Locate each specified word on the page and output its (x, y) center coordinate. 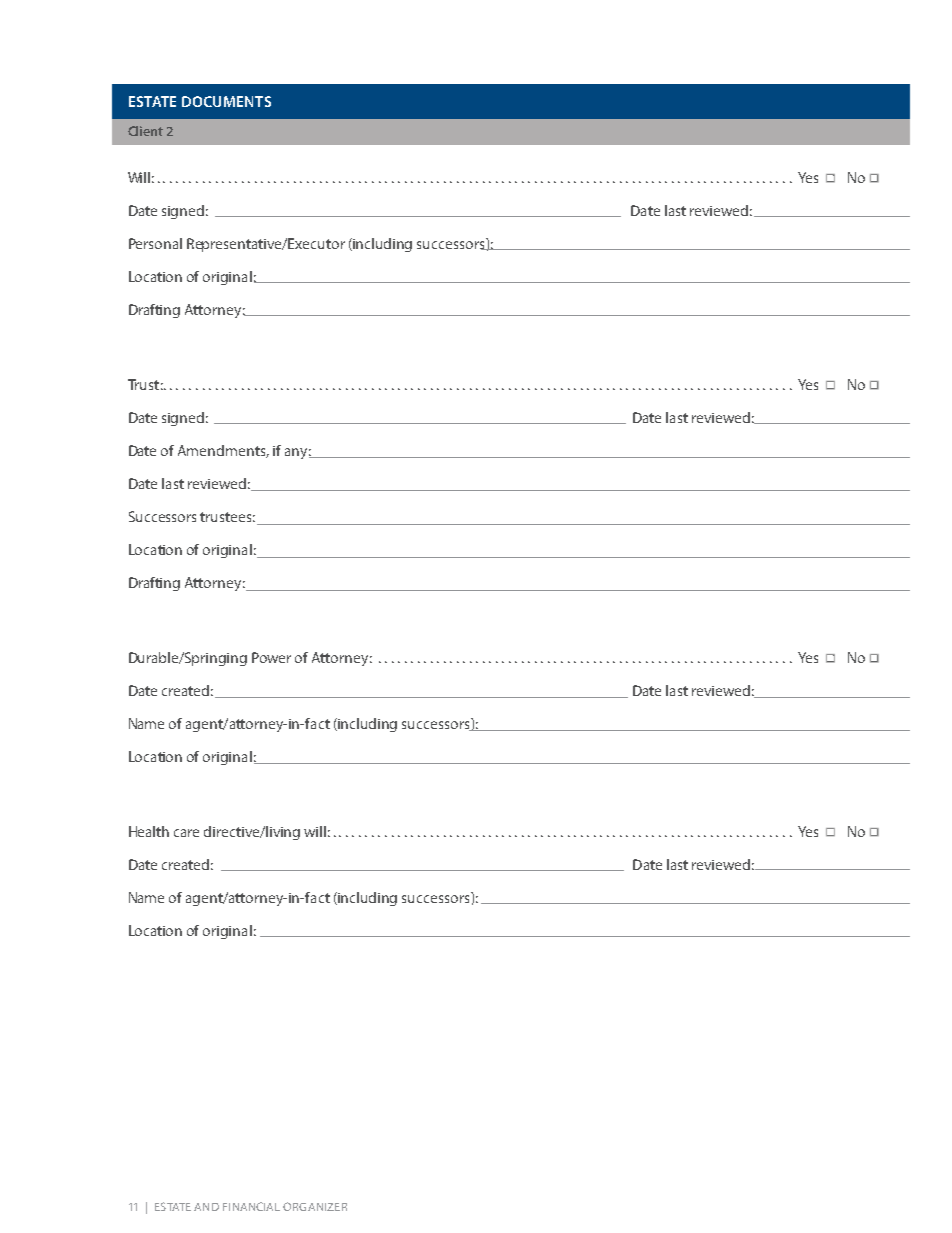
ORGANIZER (315, 1206)
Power (271, 657)
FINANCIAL (251, 1206)
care (186, 833)
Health (149, 831)
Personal (155, 243)
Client (145, 131)
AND (206, 1207)
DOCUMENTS (226, 101)
